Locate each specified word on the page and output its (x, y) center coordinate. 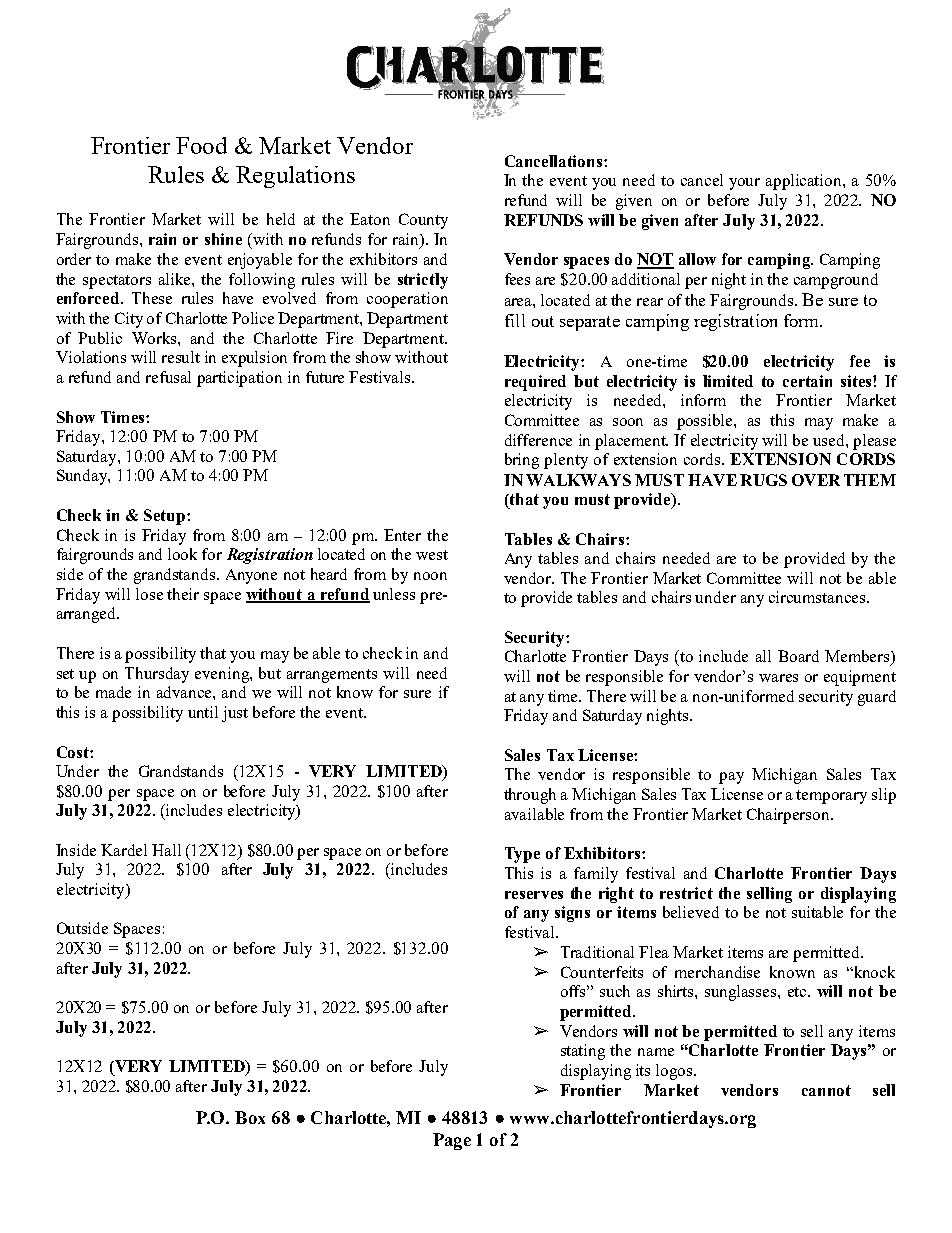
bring (522, 461)
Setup (166, 517)
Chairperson (789, 816)
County (423, 221)
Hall (166, 850)
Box (250, 1117)
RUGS (763, 480)
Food (201, 145)
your (744, 184)
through (530, 796)
